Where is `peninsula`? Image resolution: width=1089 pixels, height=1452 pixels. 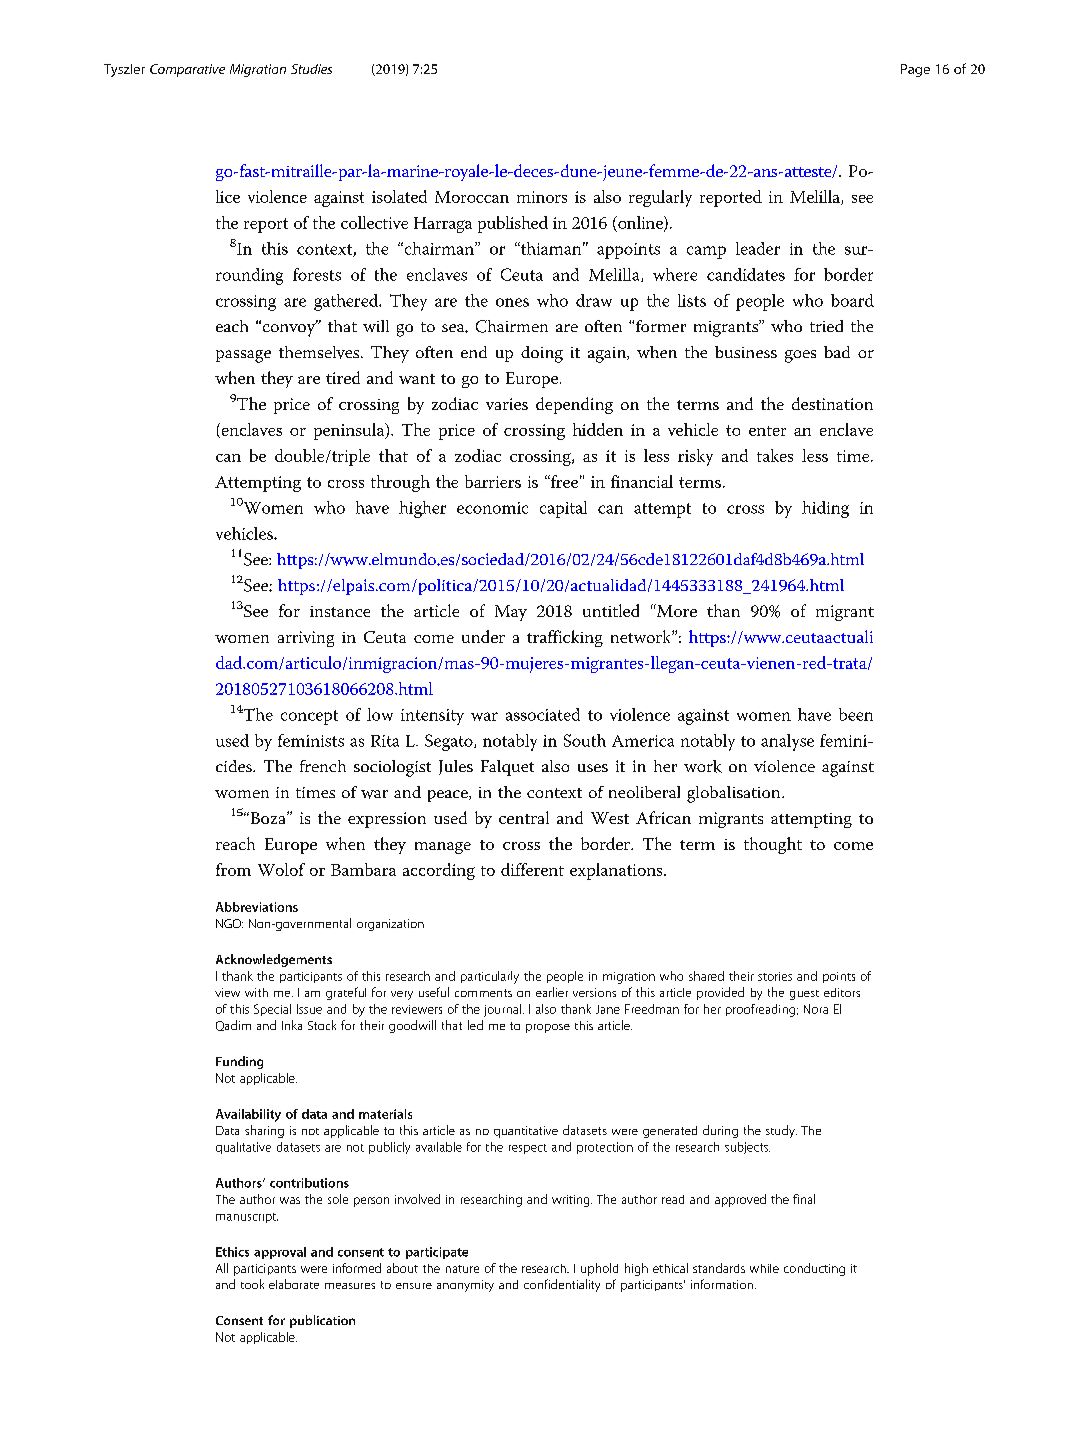
peninsula is located at coordinates (350, 431).
